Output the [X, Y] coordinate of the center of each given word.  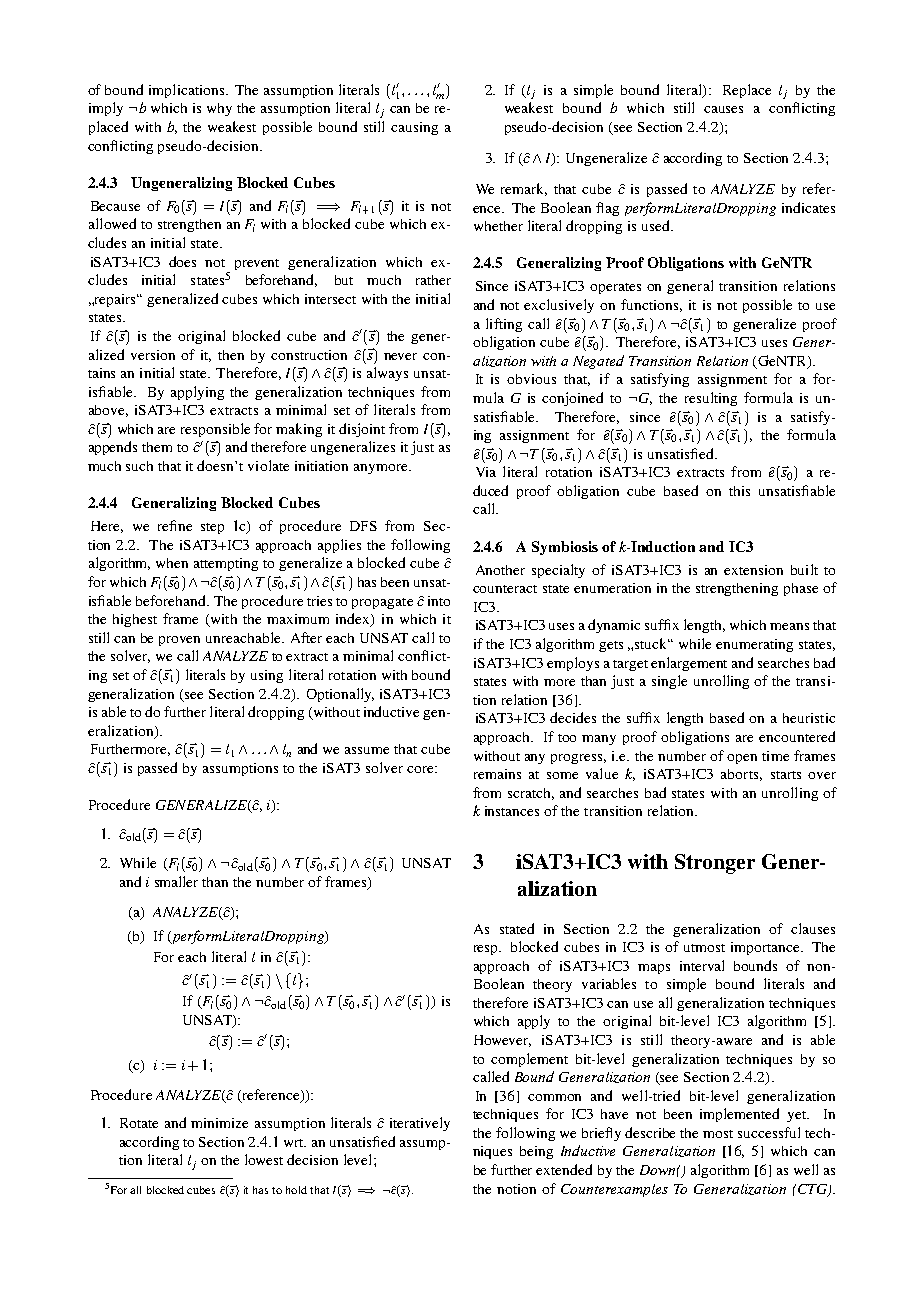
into [439, 601]
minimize [219, 1123]
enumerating [754, 645]
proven [179, 641]
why [219, 109]
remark [524, 189]
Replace [747, 91]
